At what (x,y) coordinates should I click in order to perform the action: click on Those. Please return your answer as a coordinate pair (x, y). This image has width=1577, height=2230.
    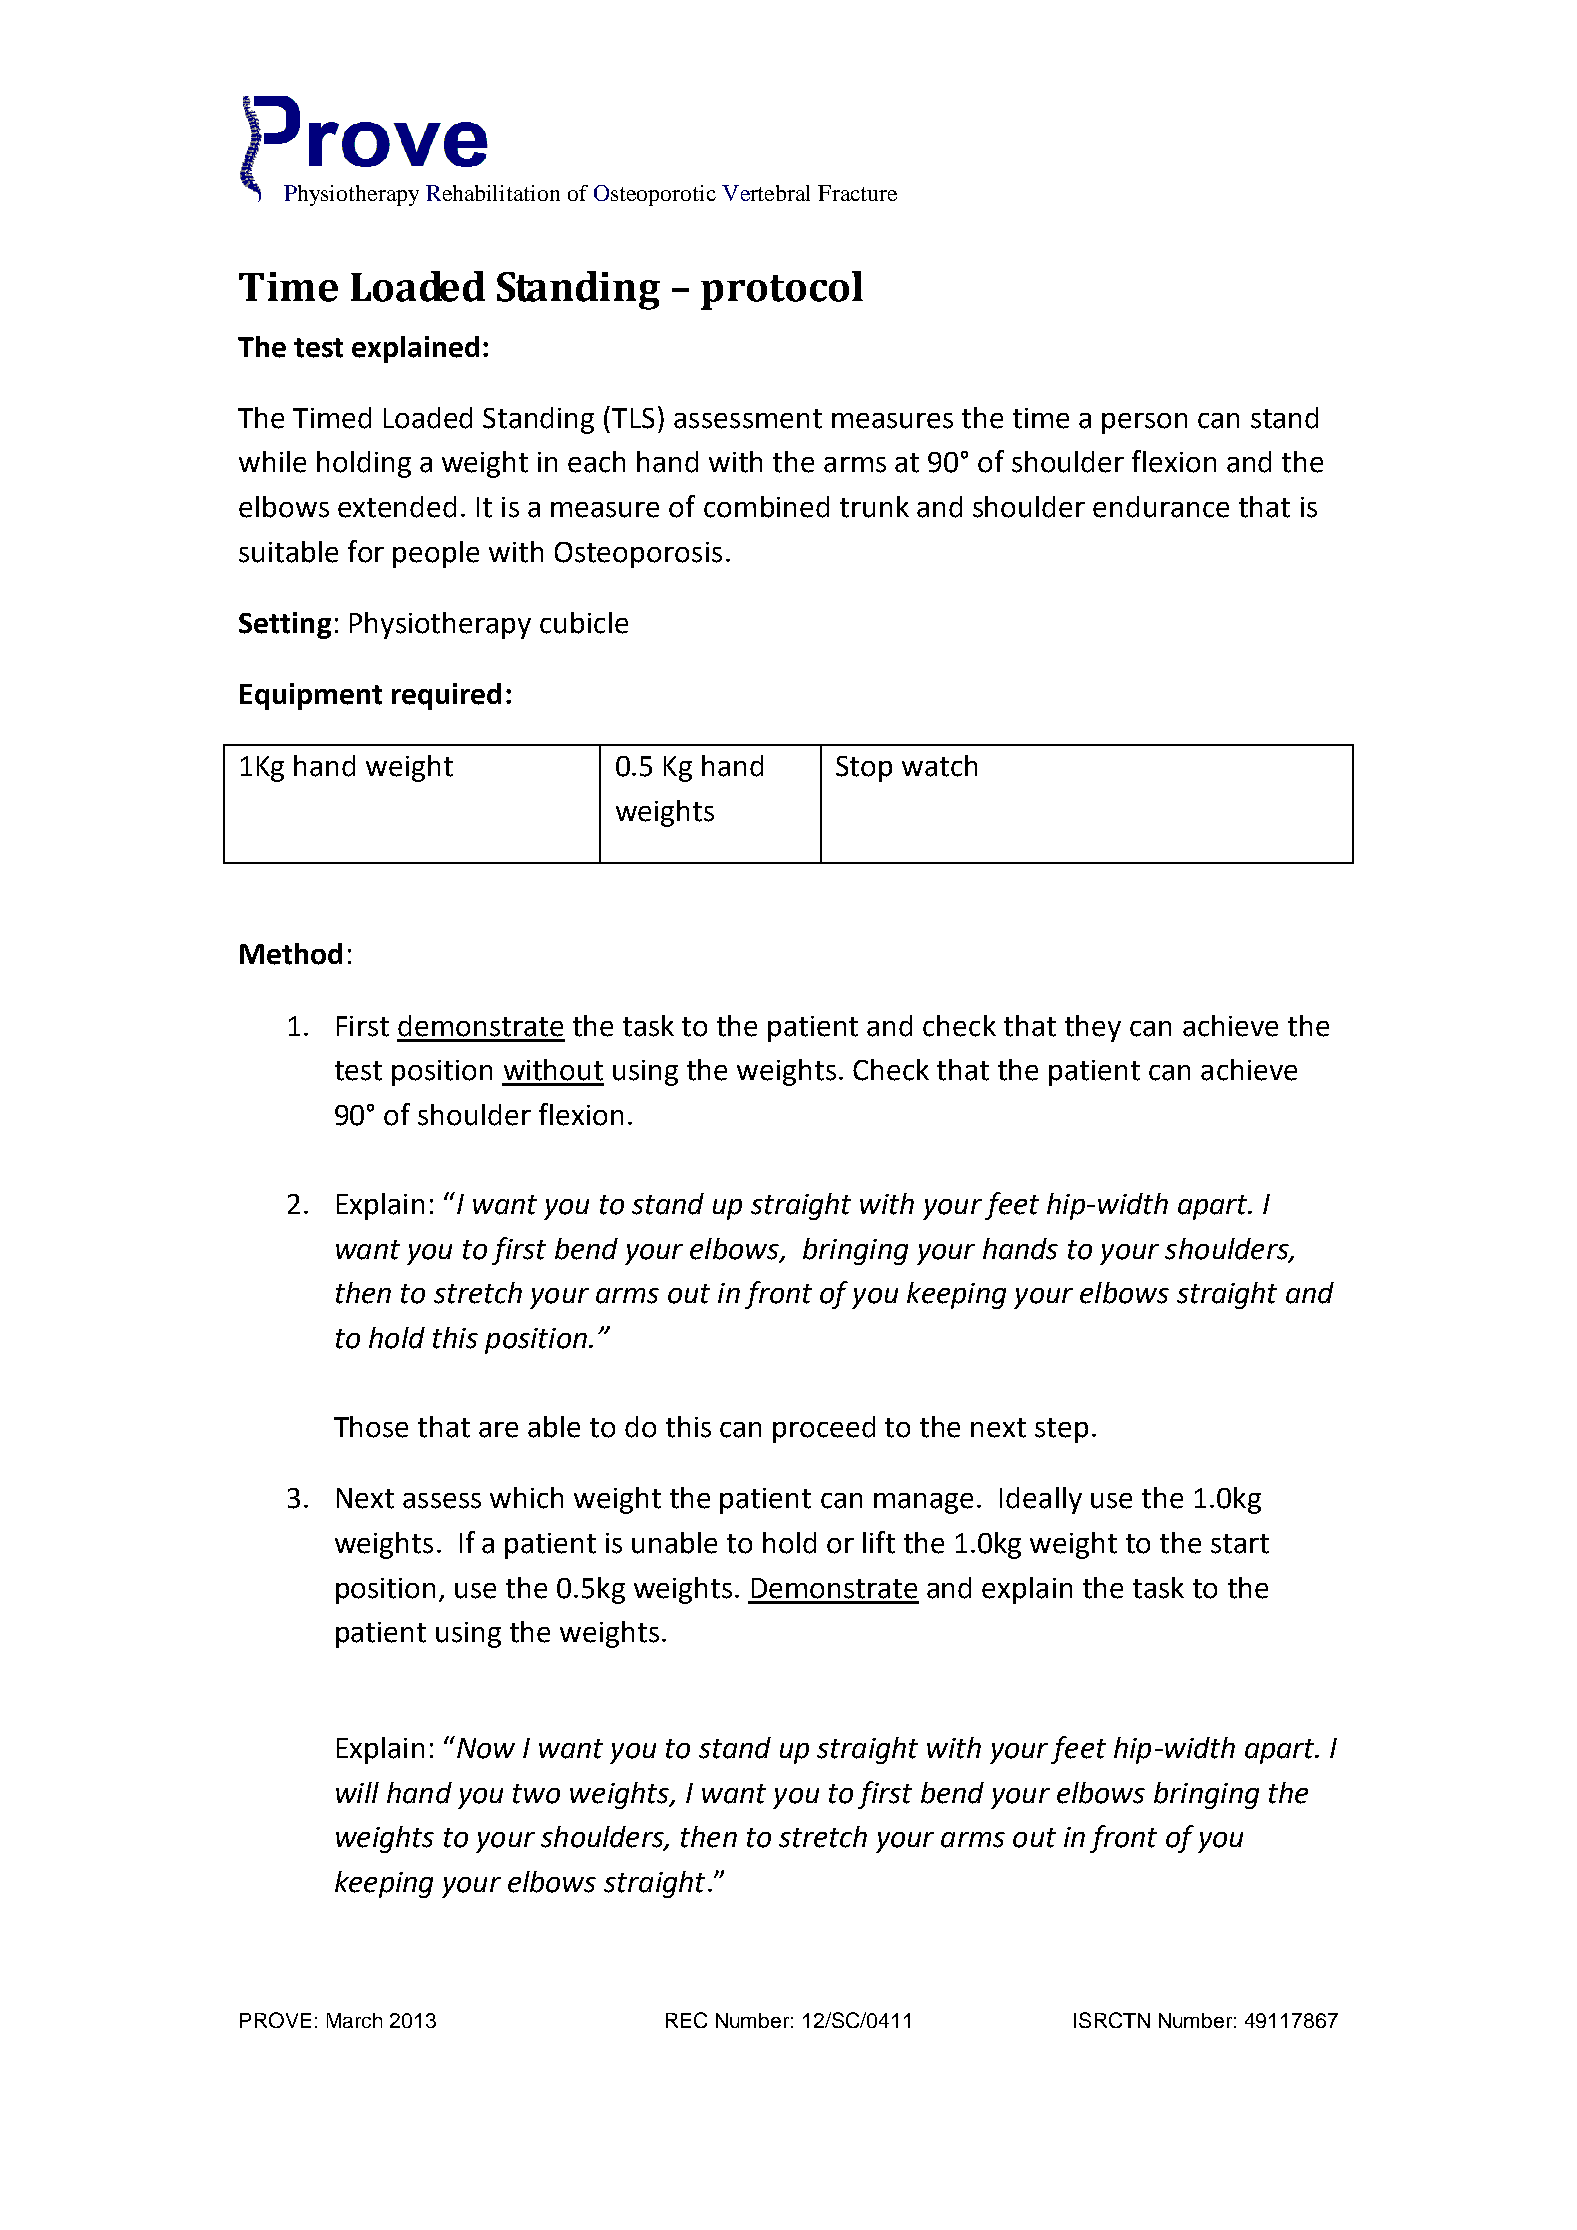
    Looking at the image, I should click on (371, 1427).
